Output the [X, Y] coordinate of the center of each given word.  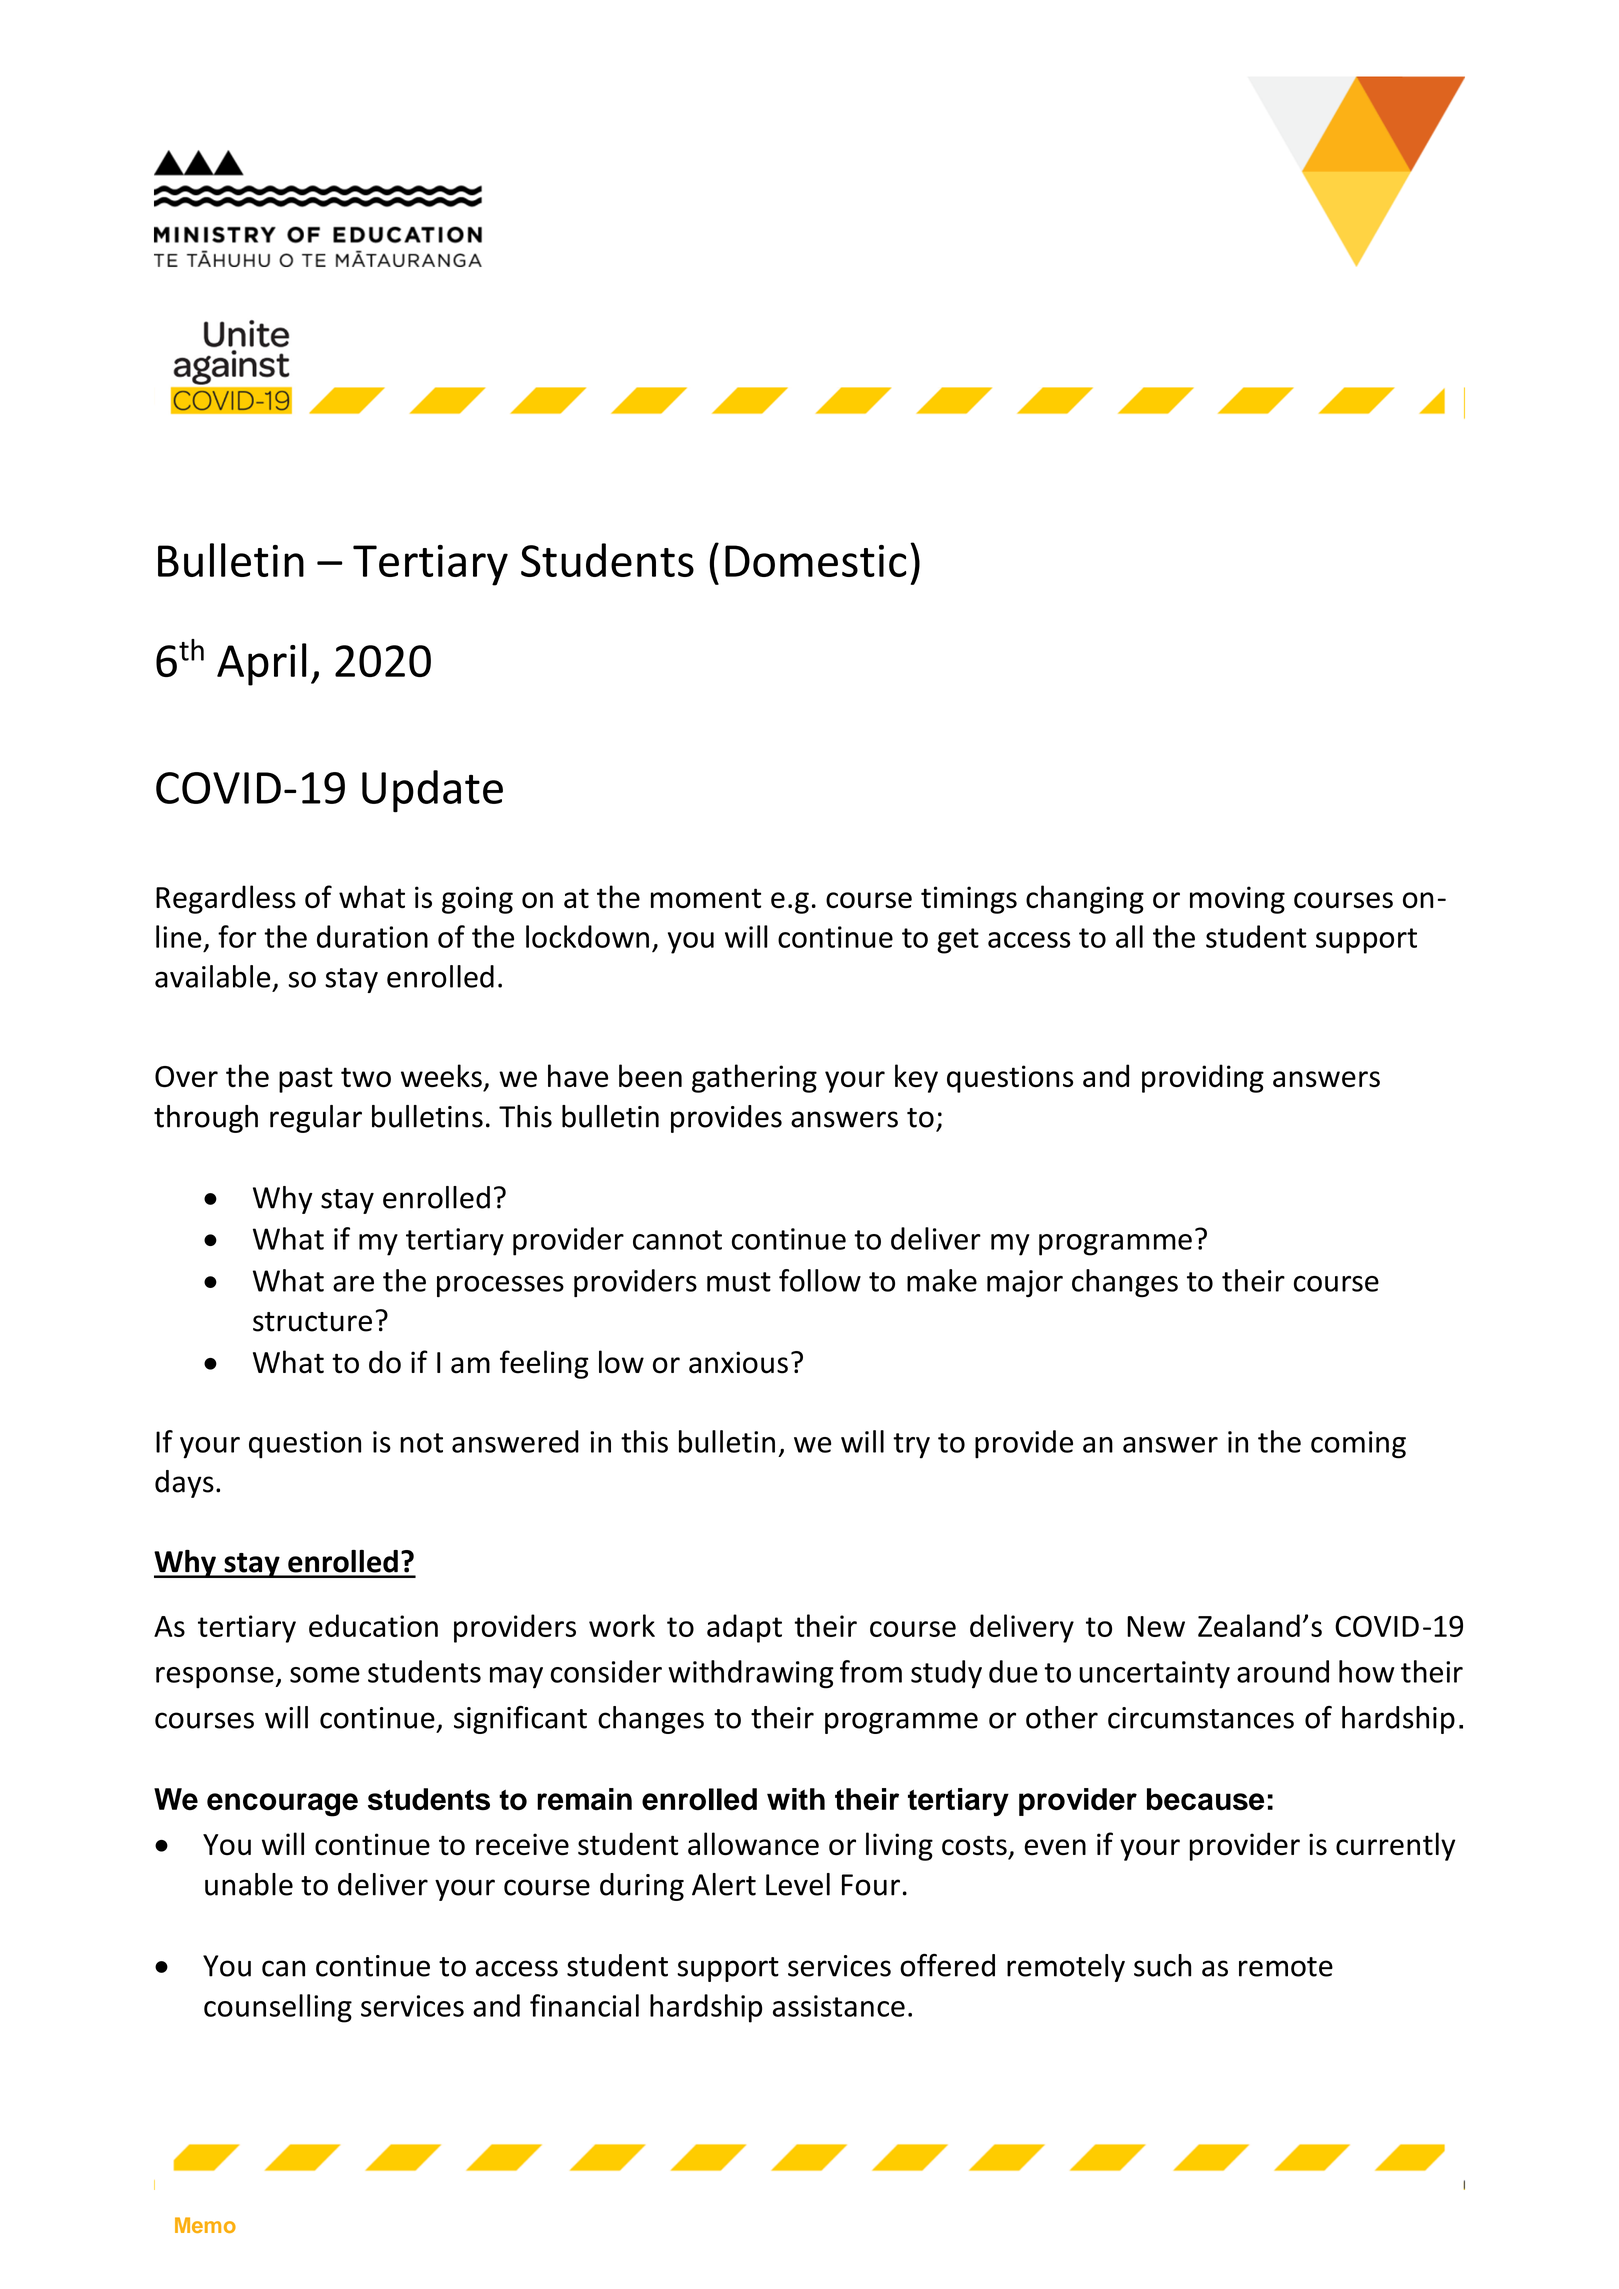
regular [316, 1119]
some [325, 1675]
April [262, 664]
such [1162, 1965]
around [1283, 1671]
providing [1203, 1078]
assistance [839, 2006]
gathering [754, 1078]
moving [1237, 900]
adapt [744, 1628]
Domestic [816, 561]
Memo [205, 2225]
